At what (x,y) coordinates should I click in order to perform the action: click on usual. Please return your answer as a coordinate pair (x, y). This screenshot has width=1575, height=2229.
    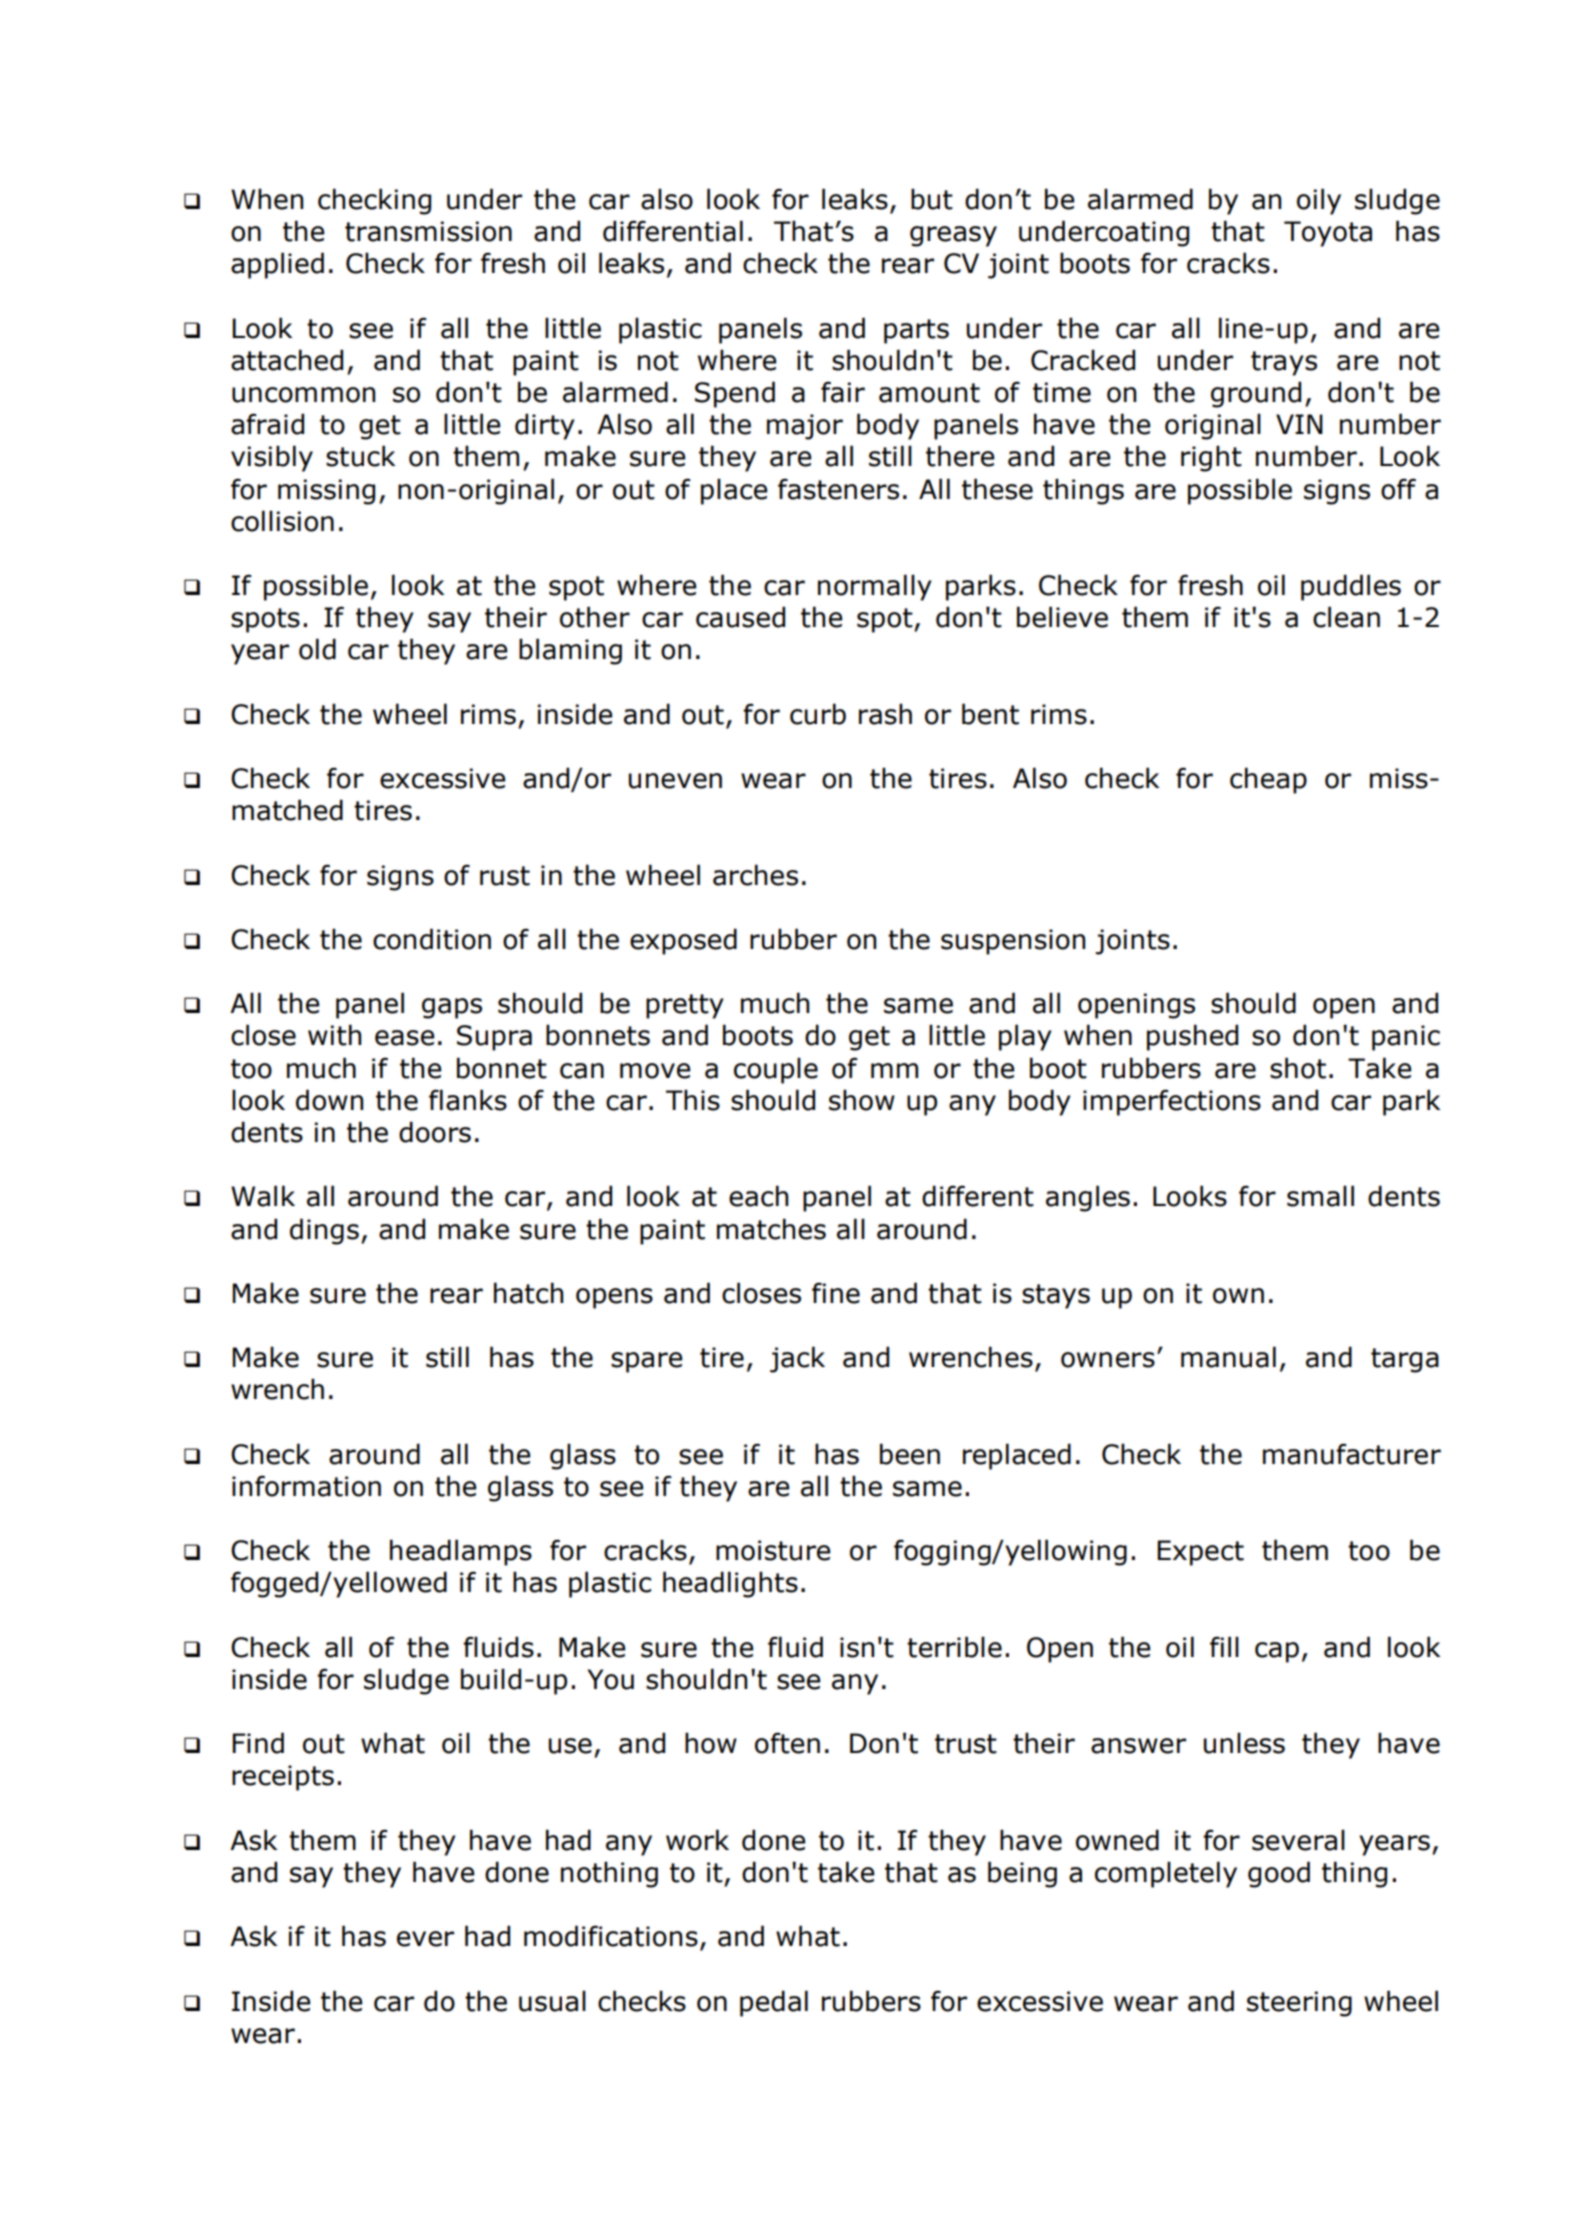
    Looking at the image, I should click on (552, 2001).
